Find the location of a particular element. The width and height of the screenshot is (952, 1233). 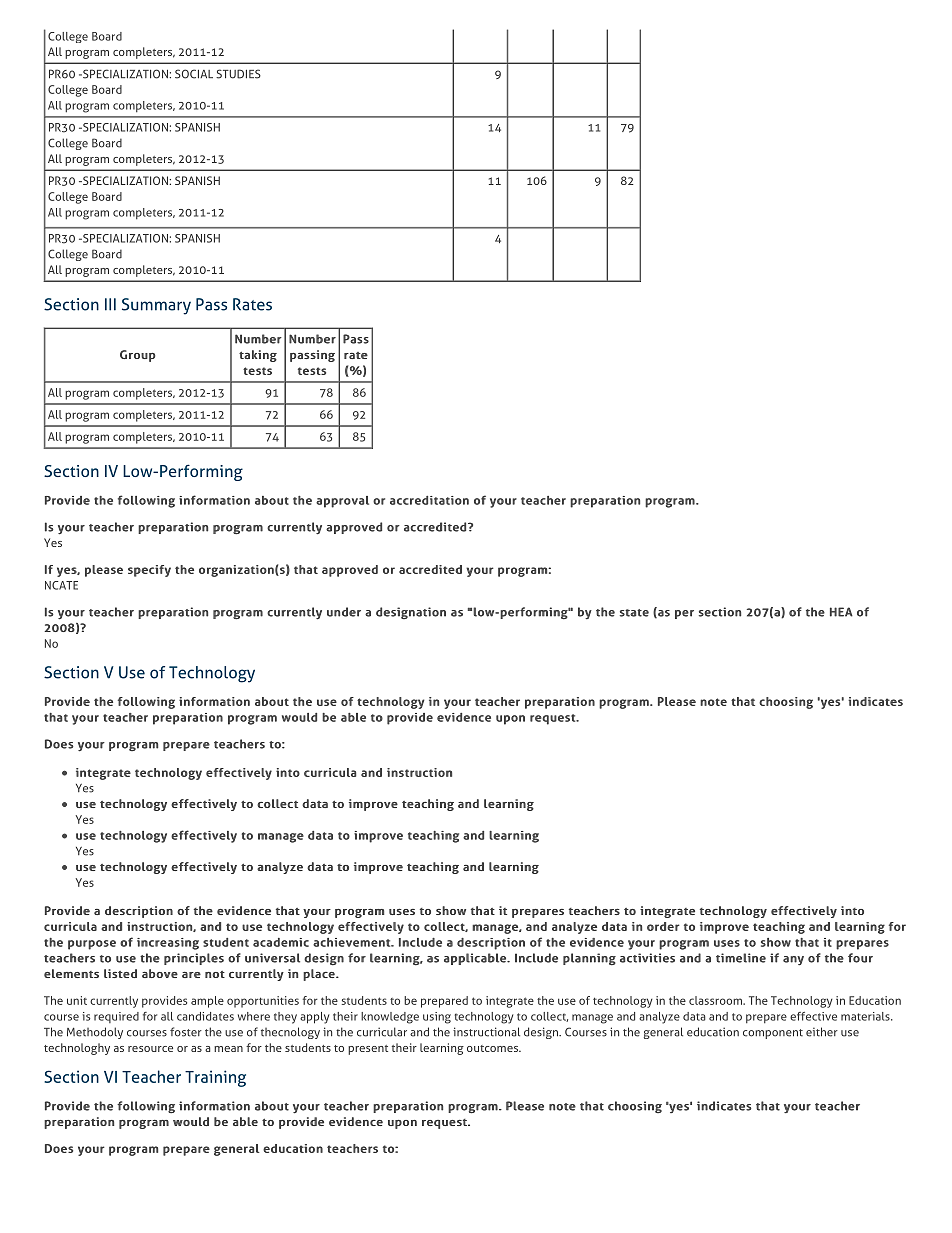

STUDIES is located at coordinates (238, 74).
